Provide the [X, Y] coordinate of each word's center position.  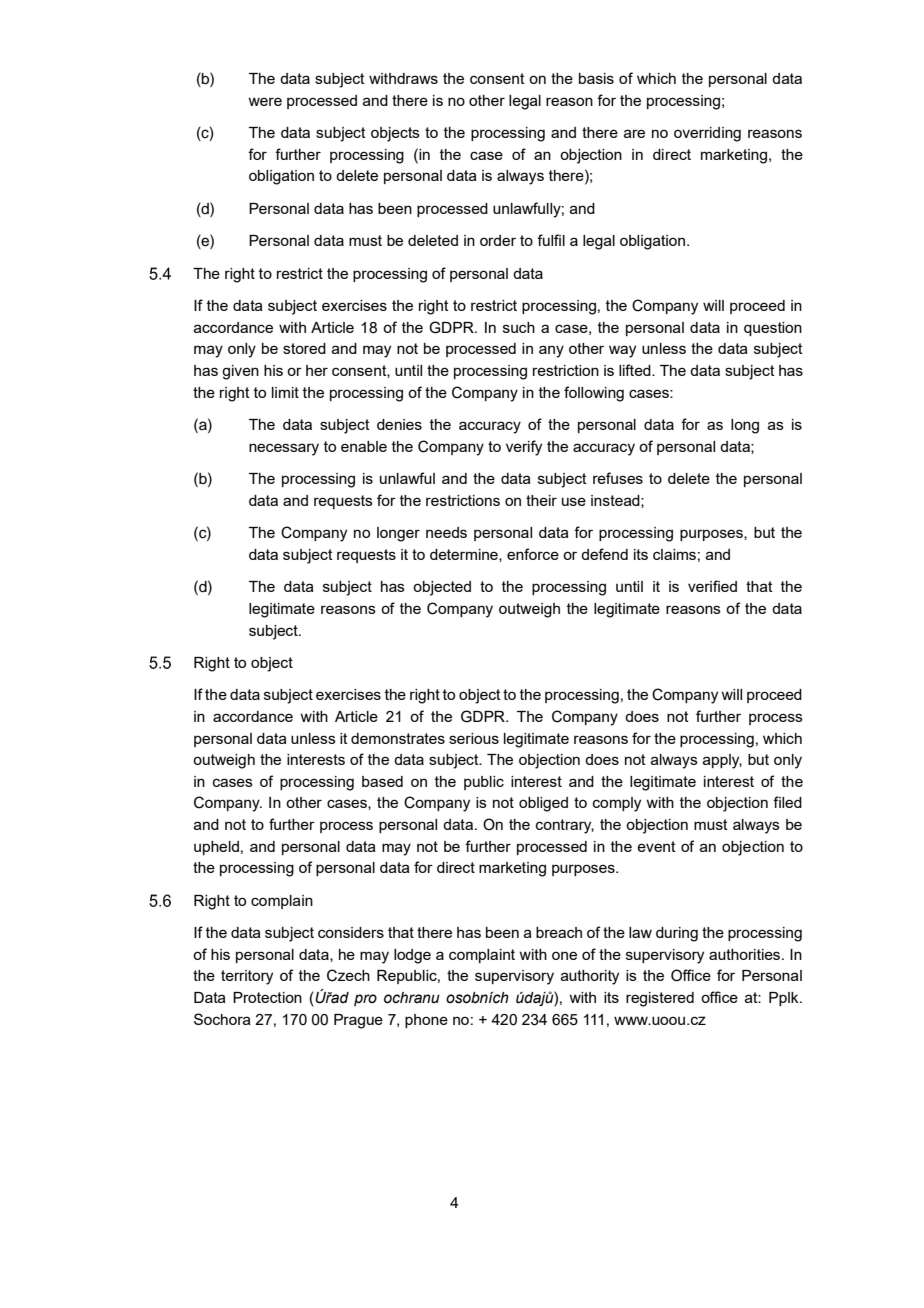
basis [596, 78]
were [265, 101]
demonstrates [398, 738]
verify [524, 448]
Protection [267, 997]
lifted [636, 370]
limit [285, 392]
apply [722, 761]
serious [474, 738]
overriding [707, 134]
